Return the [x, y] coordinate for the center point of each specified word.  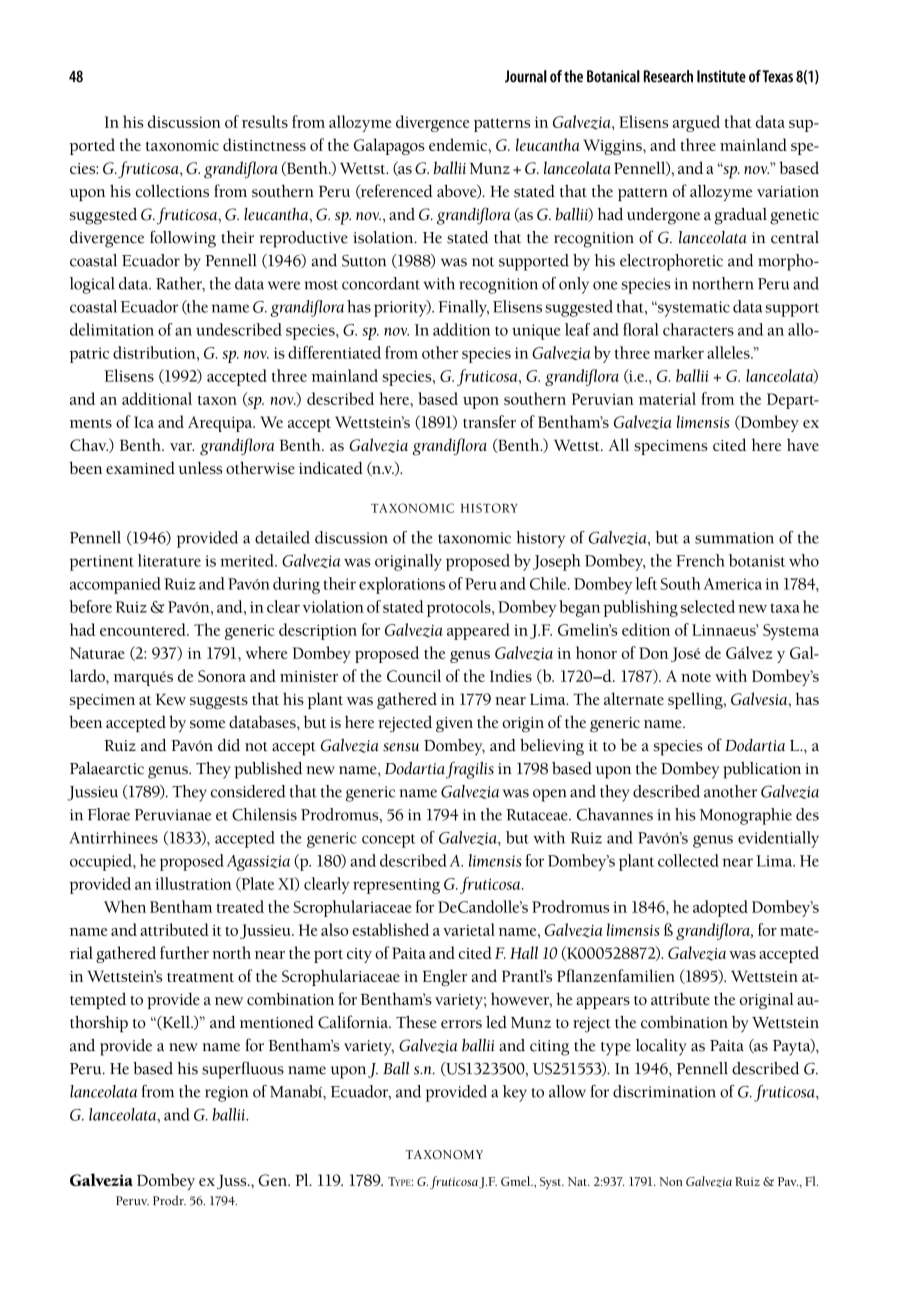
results [265, 121]
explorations [402, 585]
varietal [469, 929]
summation [734, 538]
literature [169, 560]
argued [696, 123]
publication [762, 770]
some [207, 724]
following [183, 239]
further [184, 952]
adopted [720, 908]
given [454, 725]
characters [698, 329]
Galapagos [389, 146]
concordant [381, 283]
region [226, 1094]
